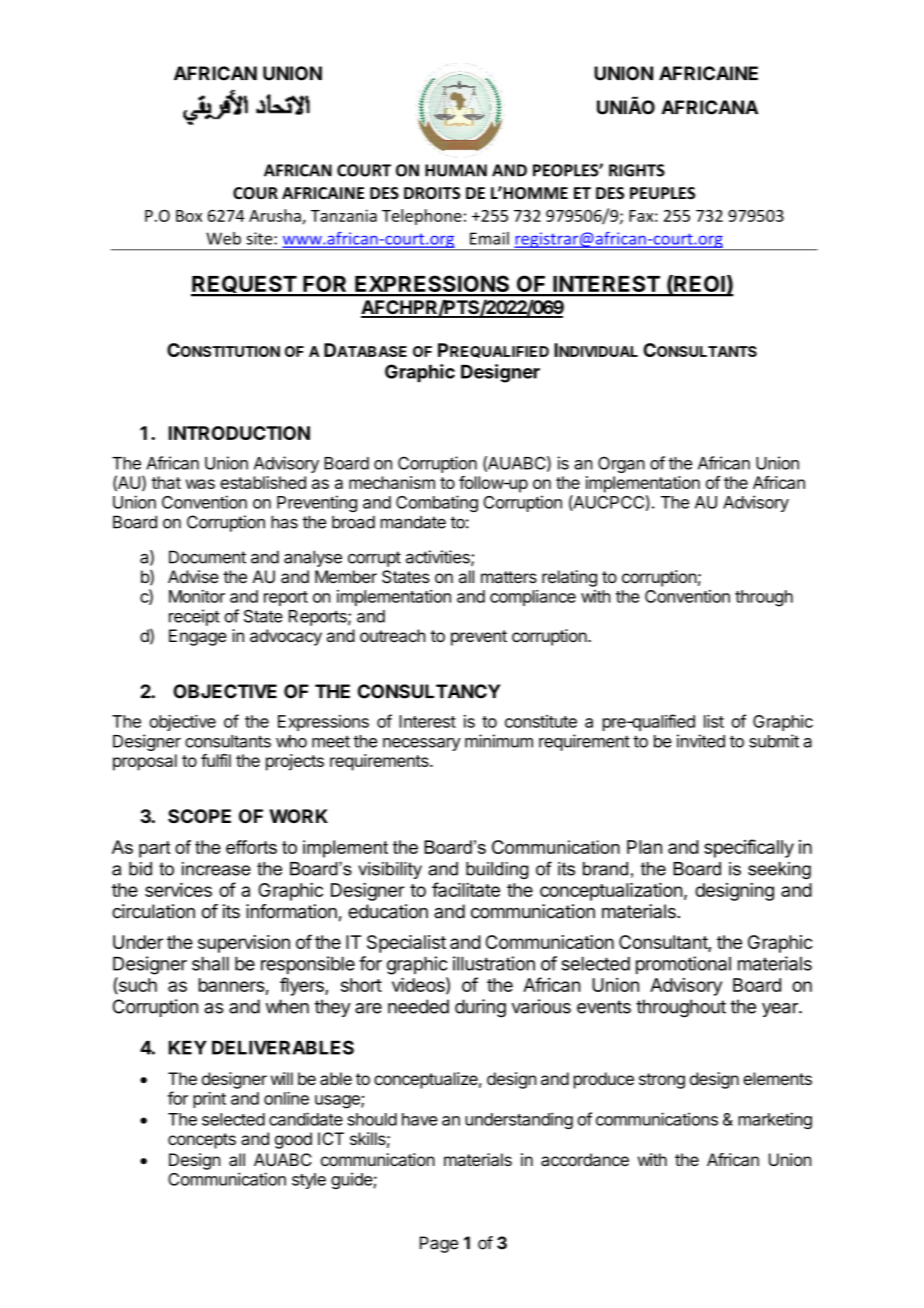  Describe the element at coordinates (701, 741) in the screenshot. I see `invited` at that location.
